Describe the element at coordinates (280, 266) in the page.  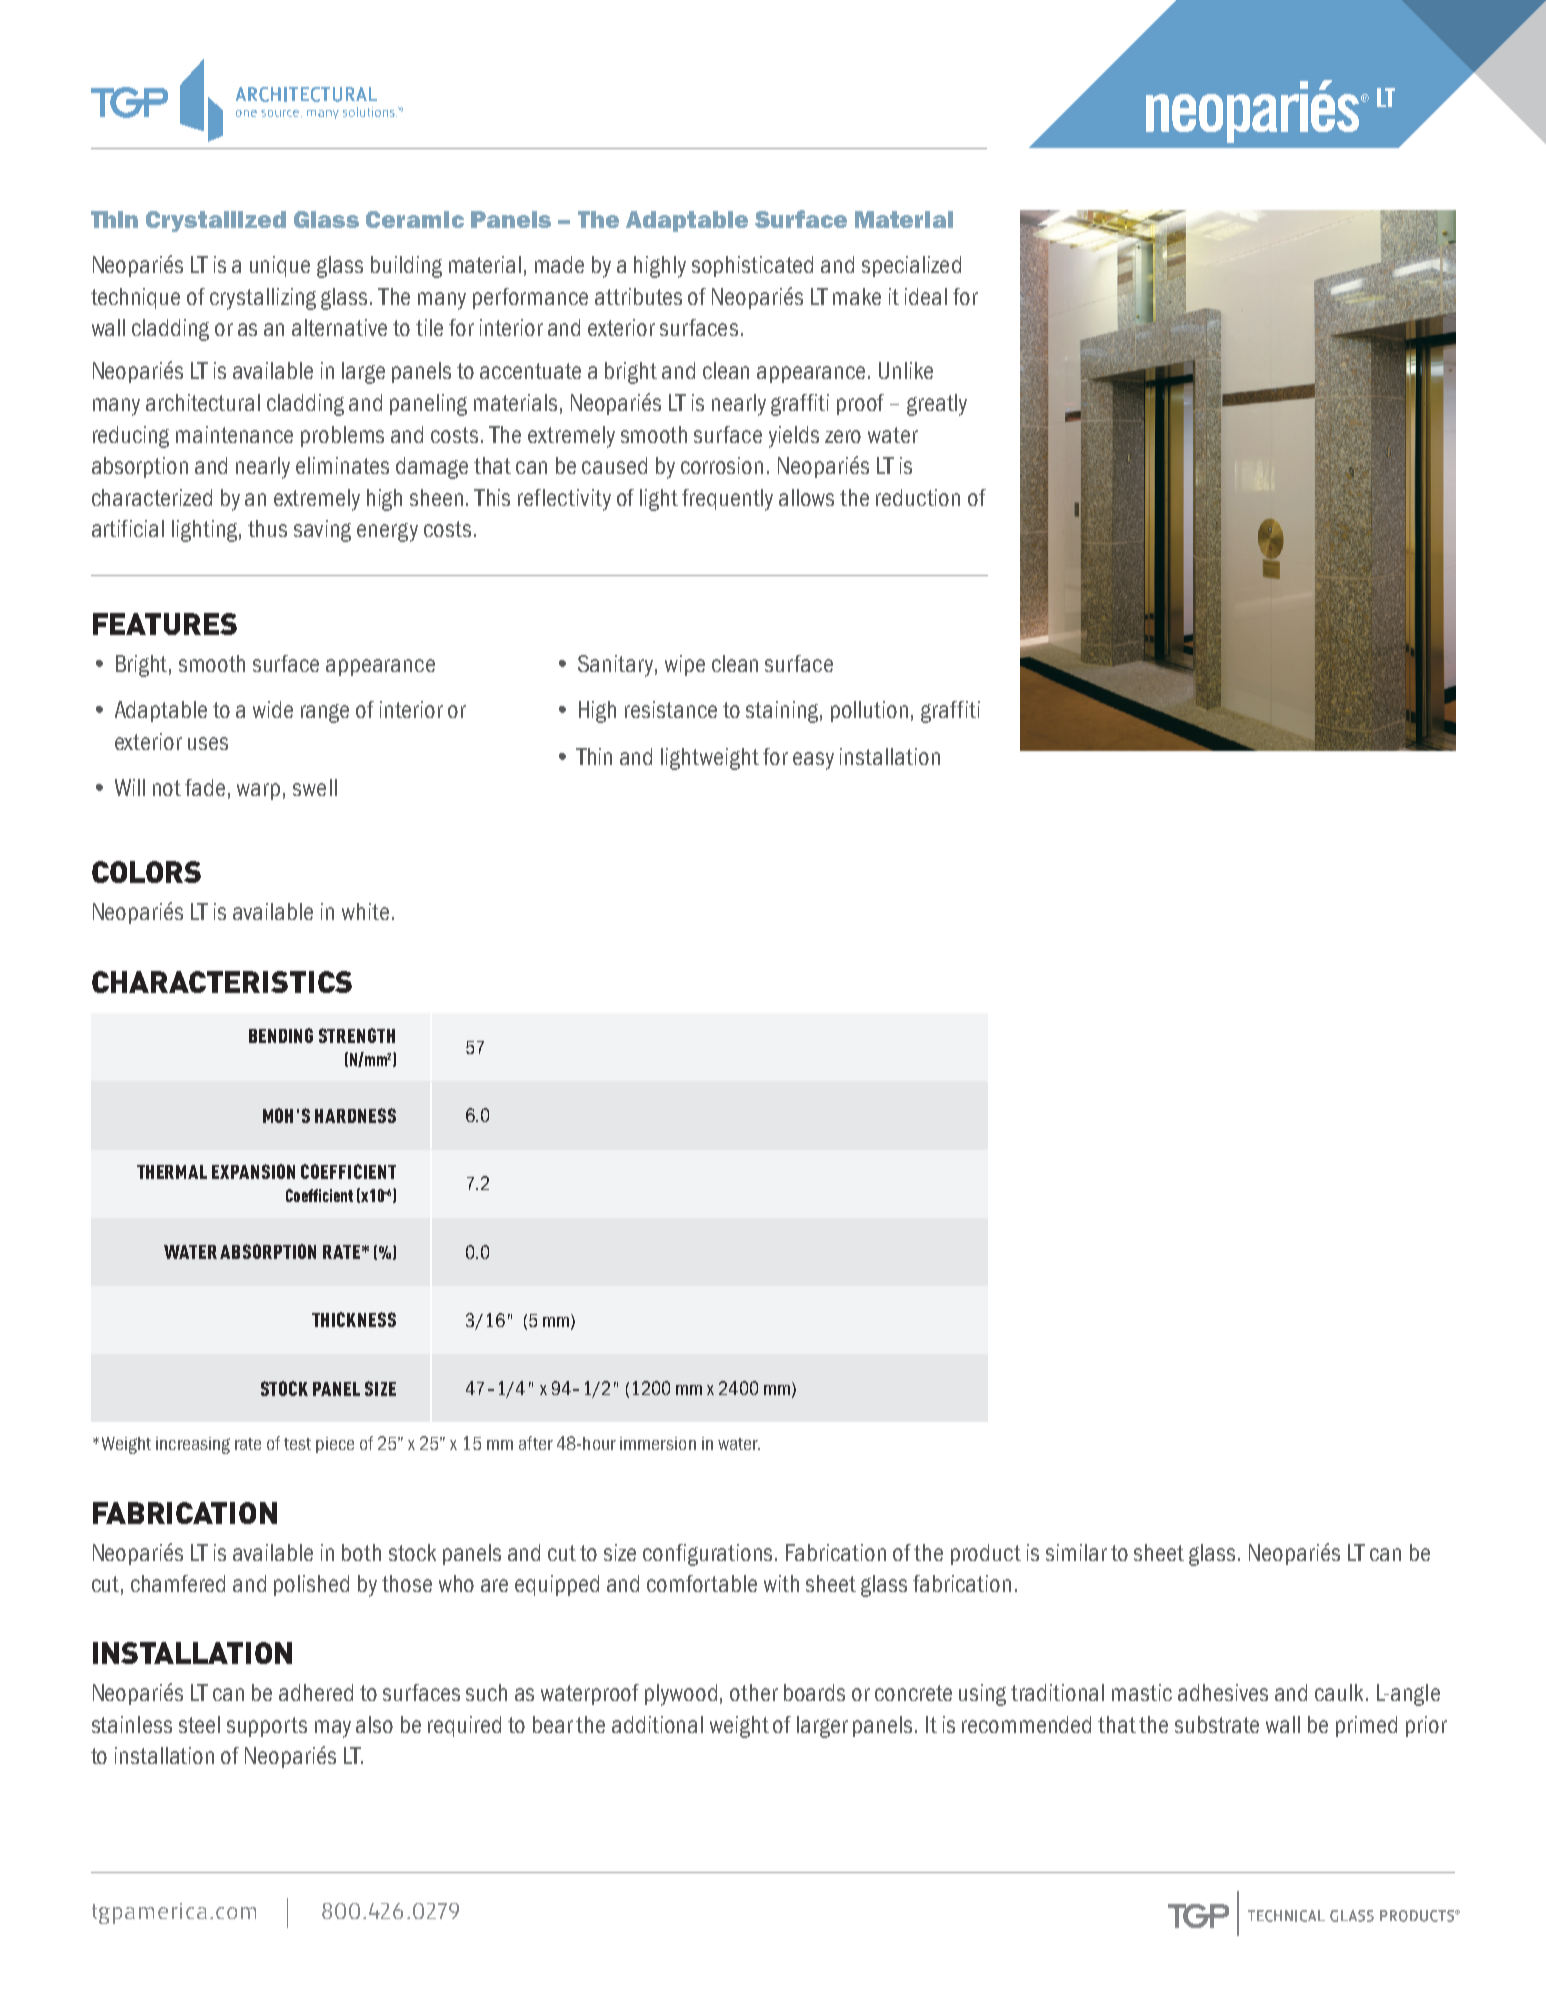
I see `unique` at that location.
